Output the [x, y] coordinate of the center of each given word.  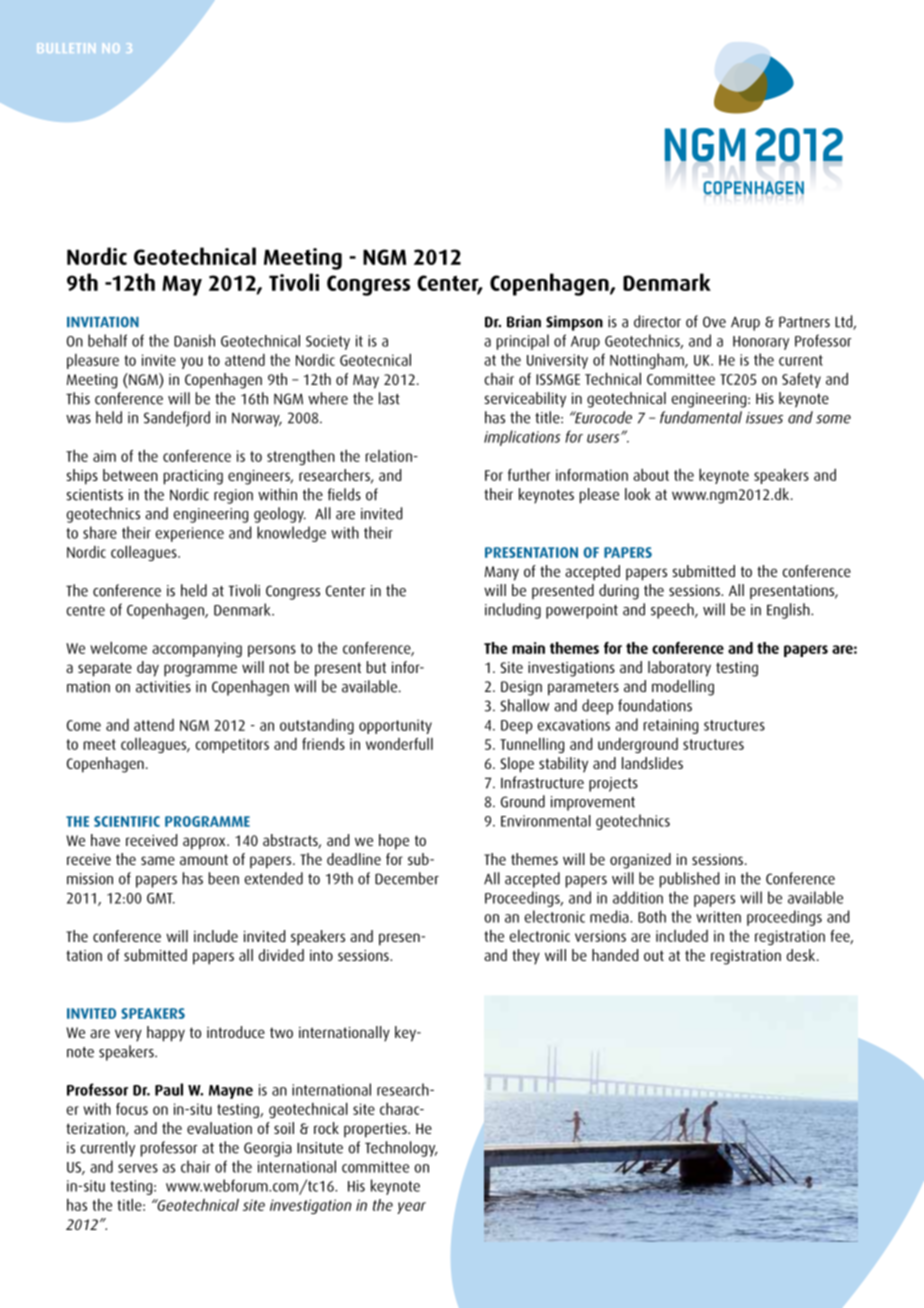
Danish [194, 340]
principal [523, 342]
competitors [232, 745]
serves [138, 1168]
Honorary [761, 343]
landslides [652, 763]
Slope [517, 765]
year [411, 1208]
